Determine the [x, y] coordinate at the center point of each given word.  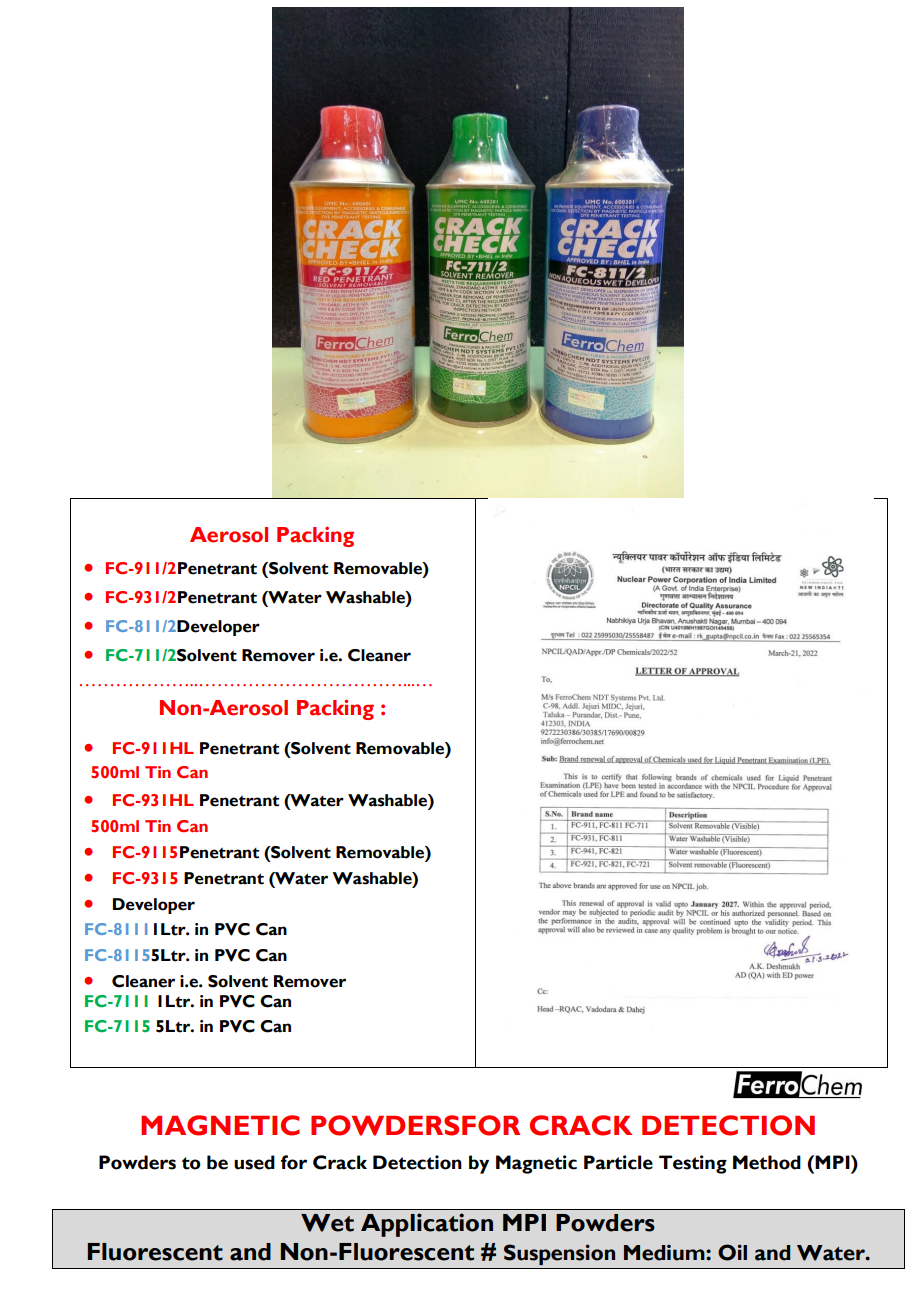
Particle [618, 1162]
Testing [693, 1164]
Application [427, 1225]
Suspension [559, 1254]
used [254, 1162]
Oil [732, 1252]
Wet [327, 1223]
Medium [665, 1252]
